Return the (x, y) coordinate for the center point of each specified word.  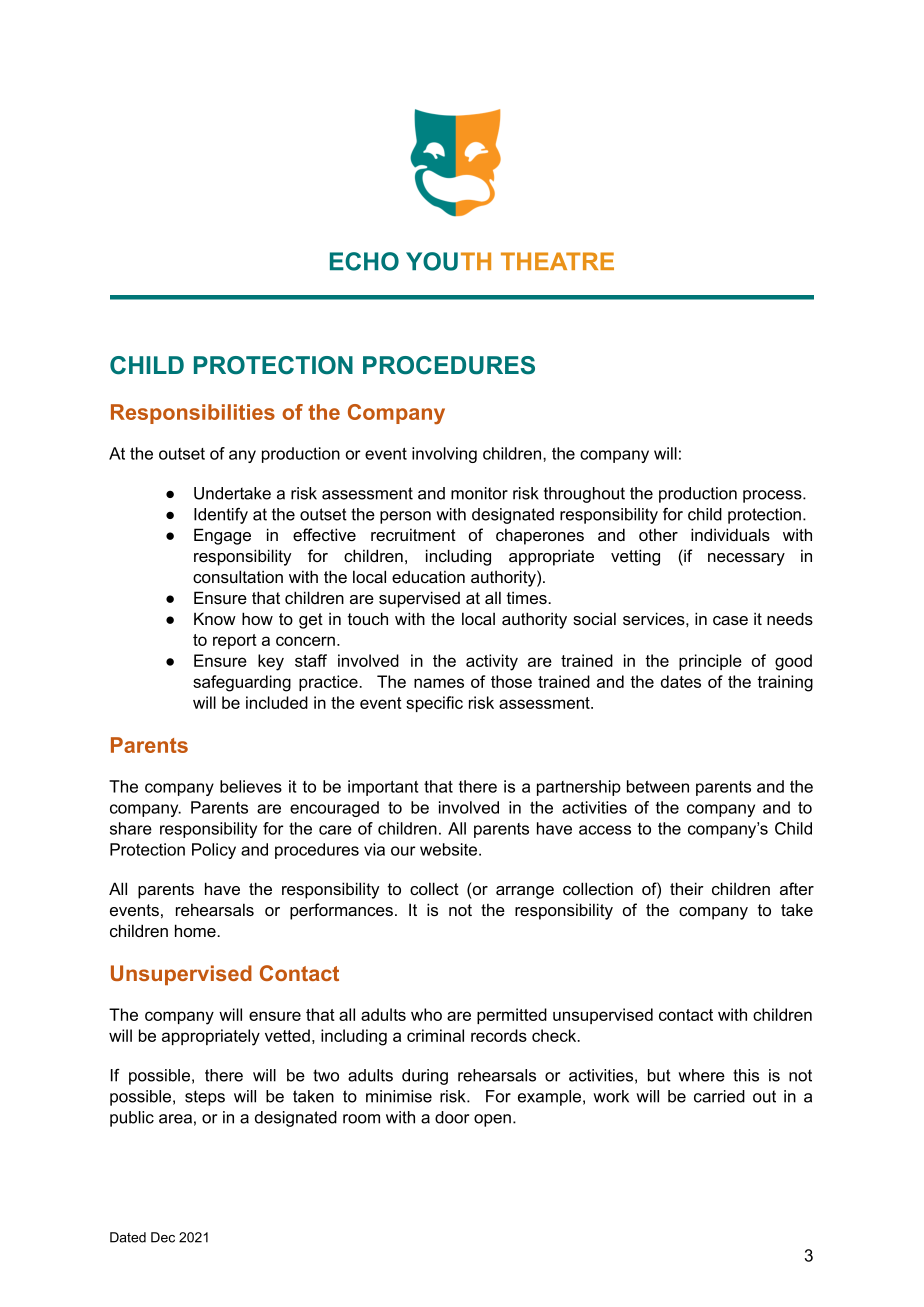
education (428, 576)
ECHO (364, 261)
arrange (525, 892)
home (196, 930)
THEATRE (557, 261)
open (492, 1120)
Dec (163, 1237)
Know (215, 618)
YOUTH (448, 261)
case (730, 620)
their (687, 888)
